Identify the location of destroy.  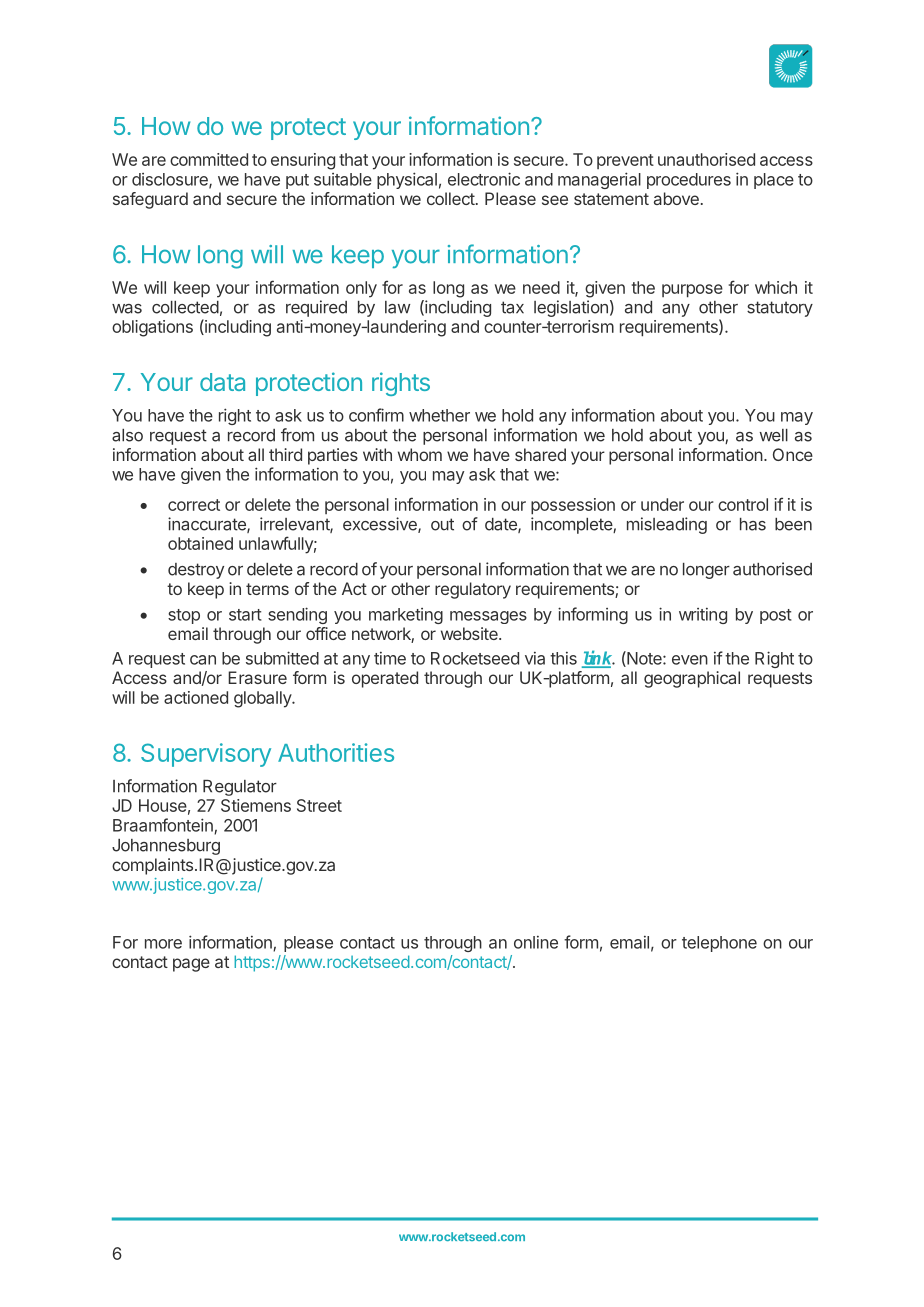
(196, 571).
